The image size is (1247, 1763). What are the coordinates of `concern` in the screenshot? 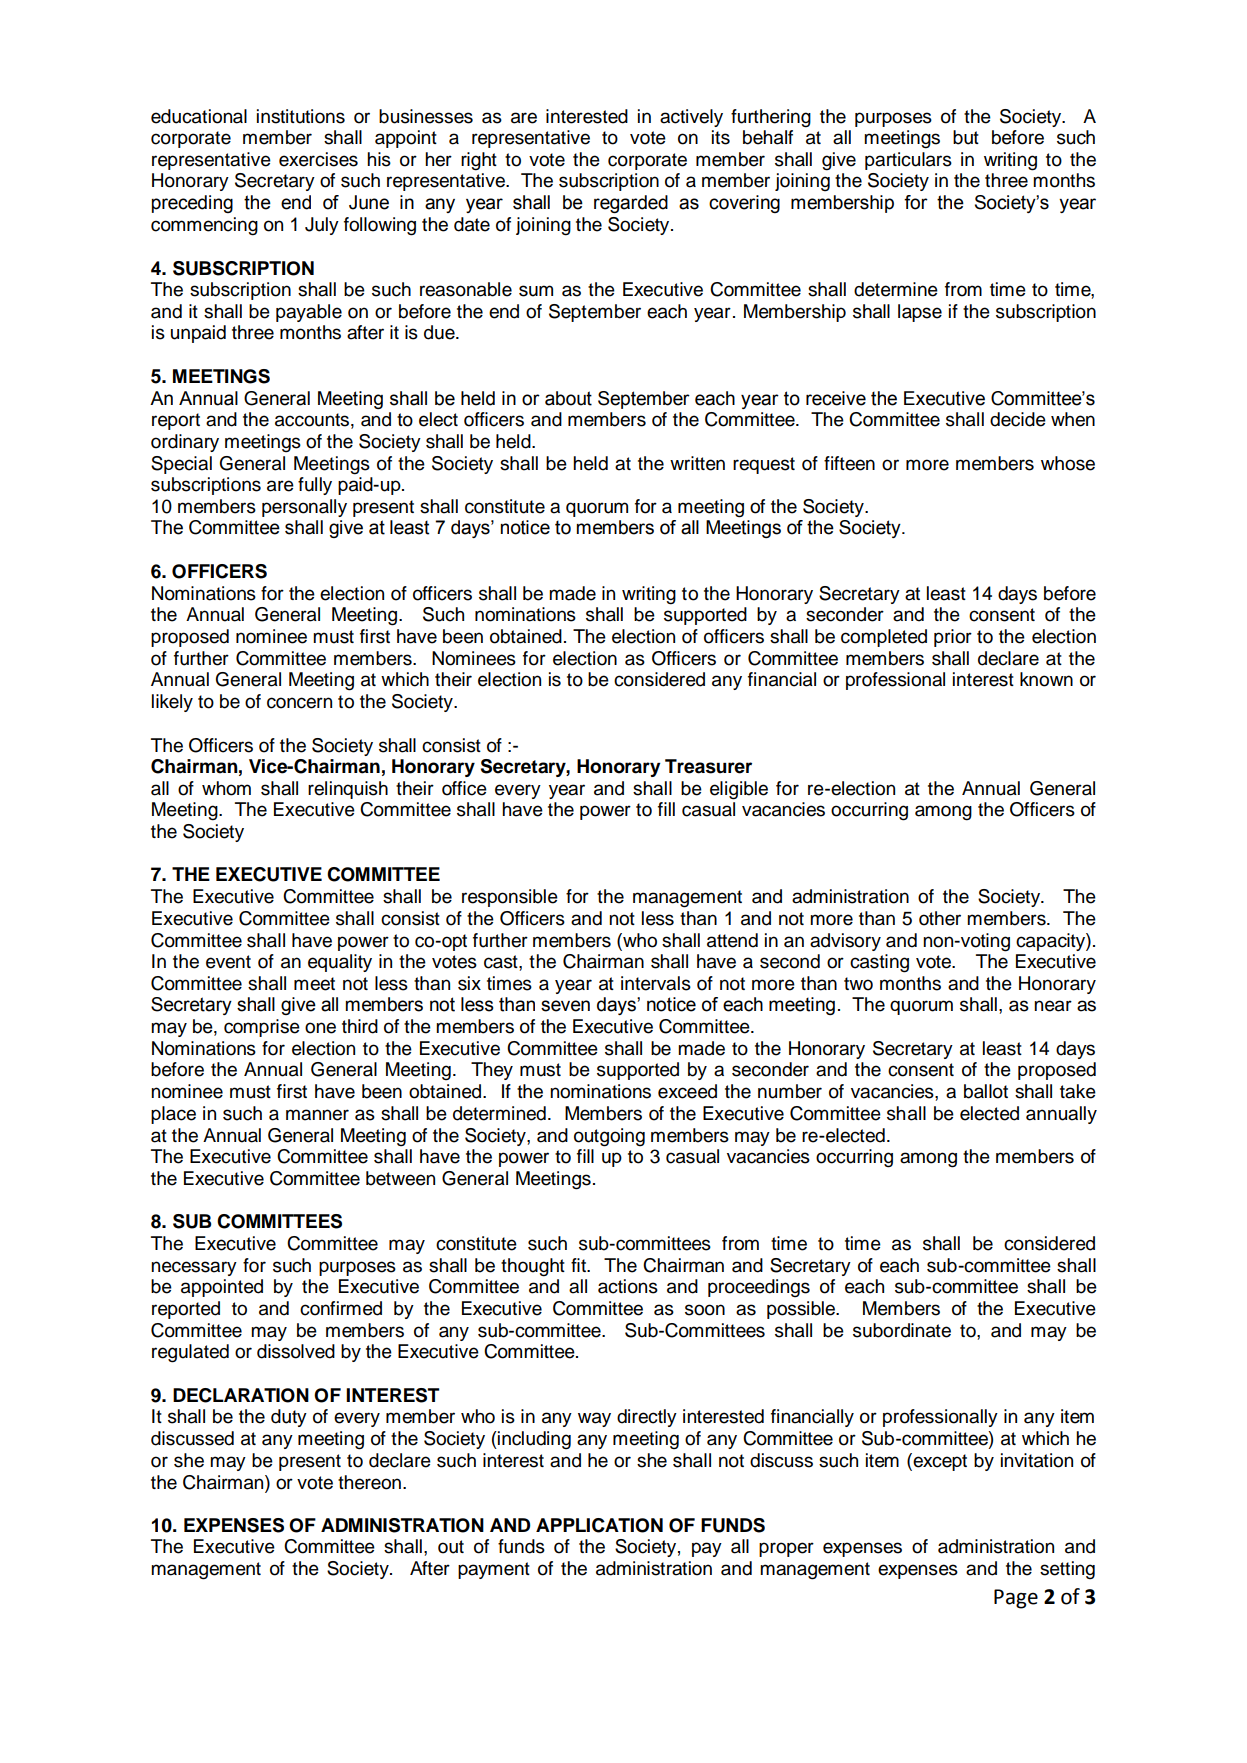 It's located at (299, 703).
